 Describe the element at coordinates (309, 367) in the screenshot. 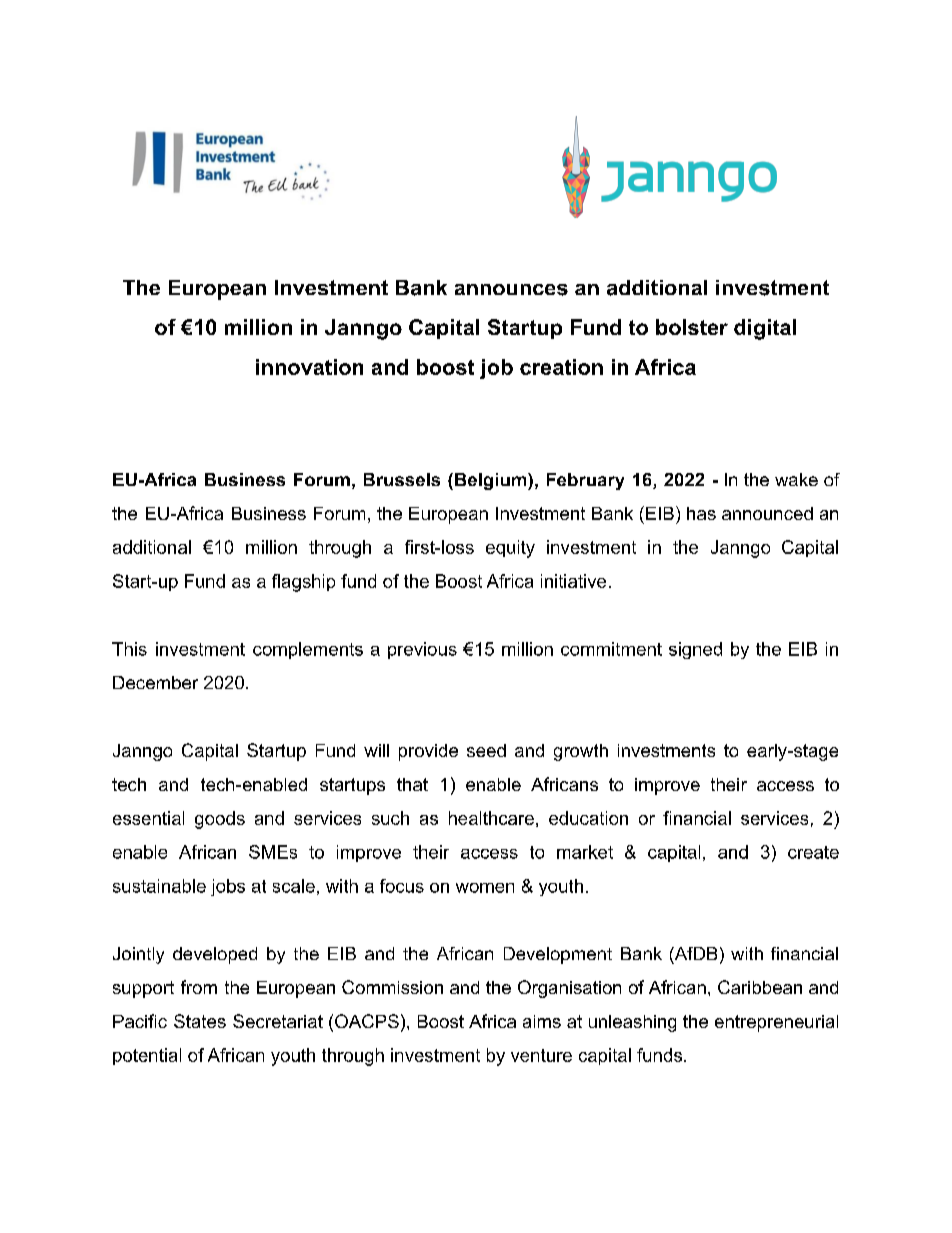

I see `innovation` at that location.
